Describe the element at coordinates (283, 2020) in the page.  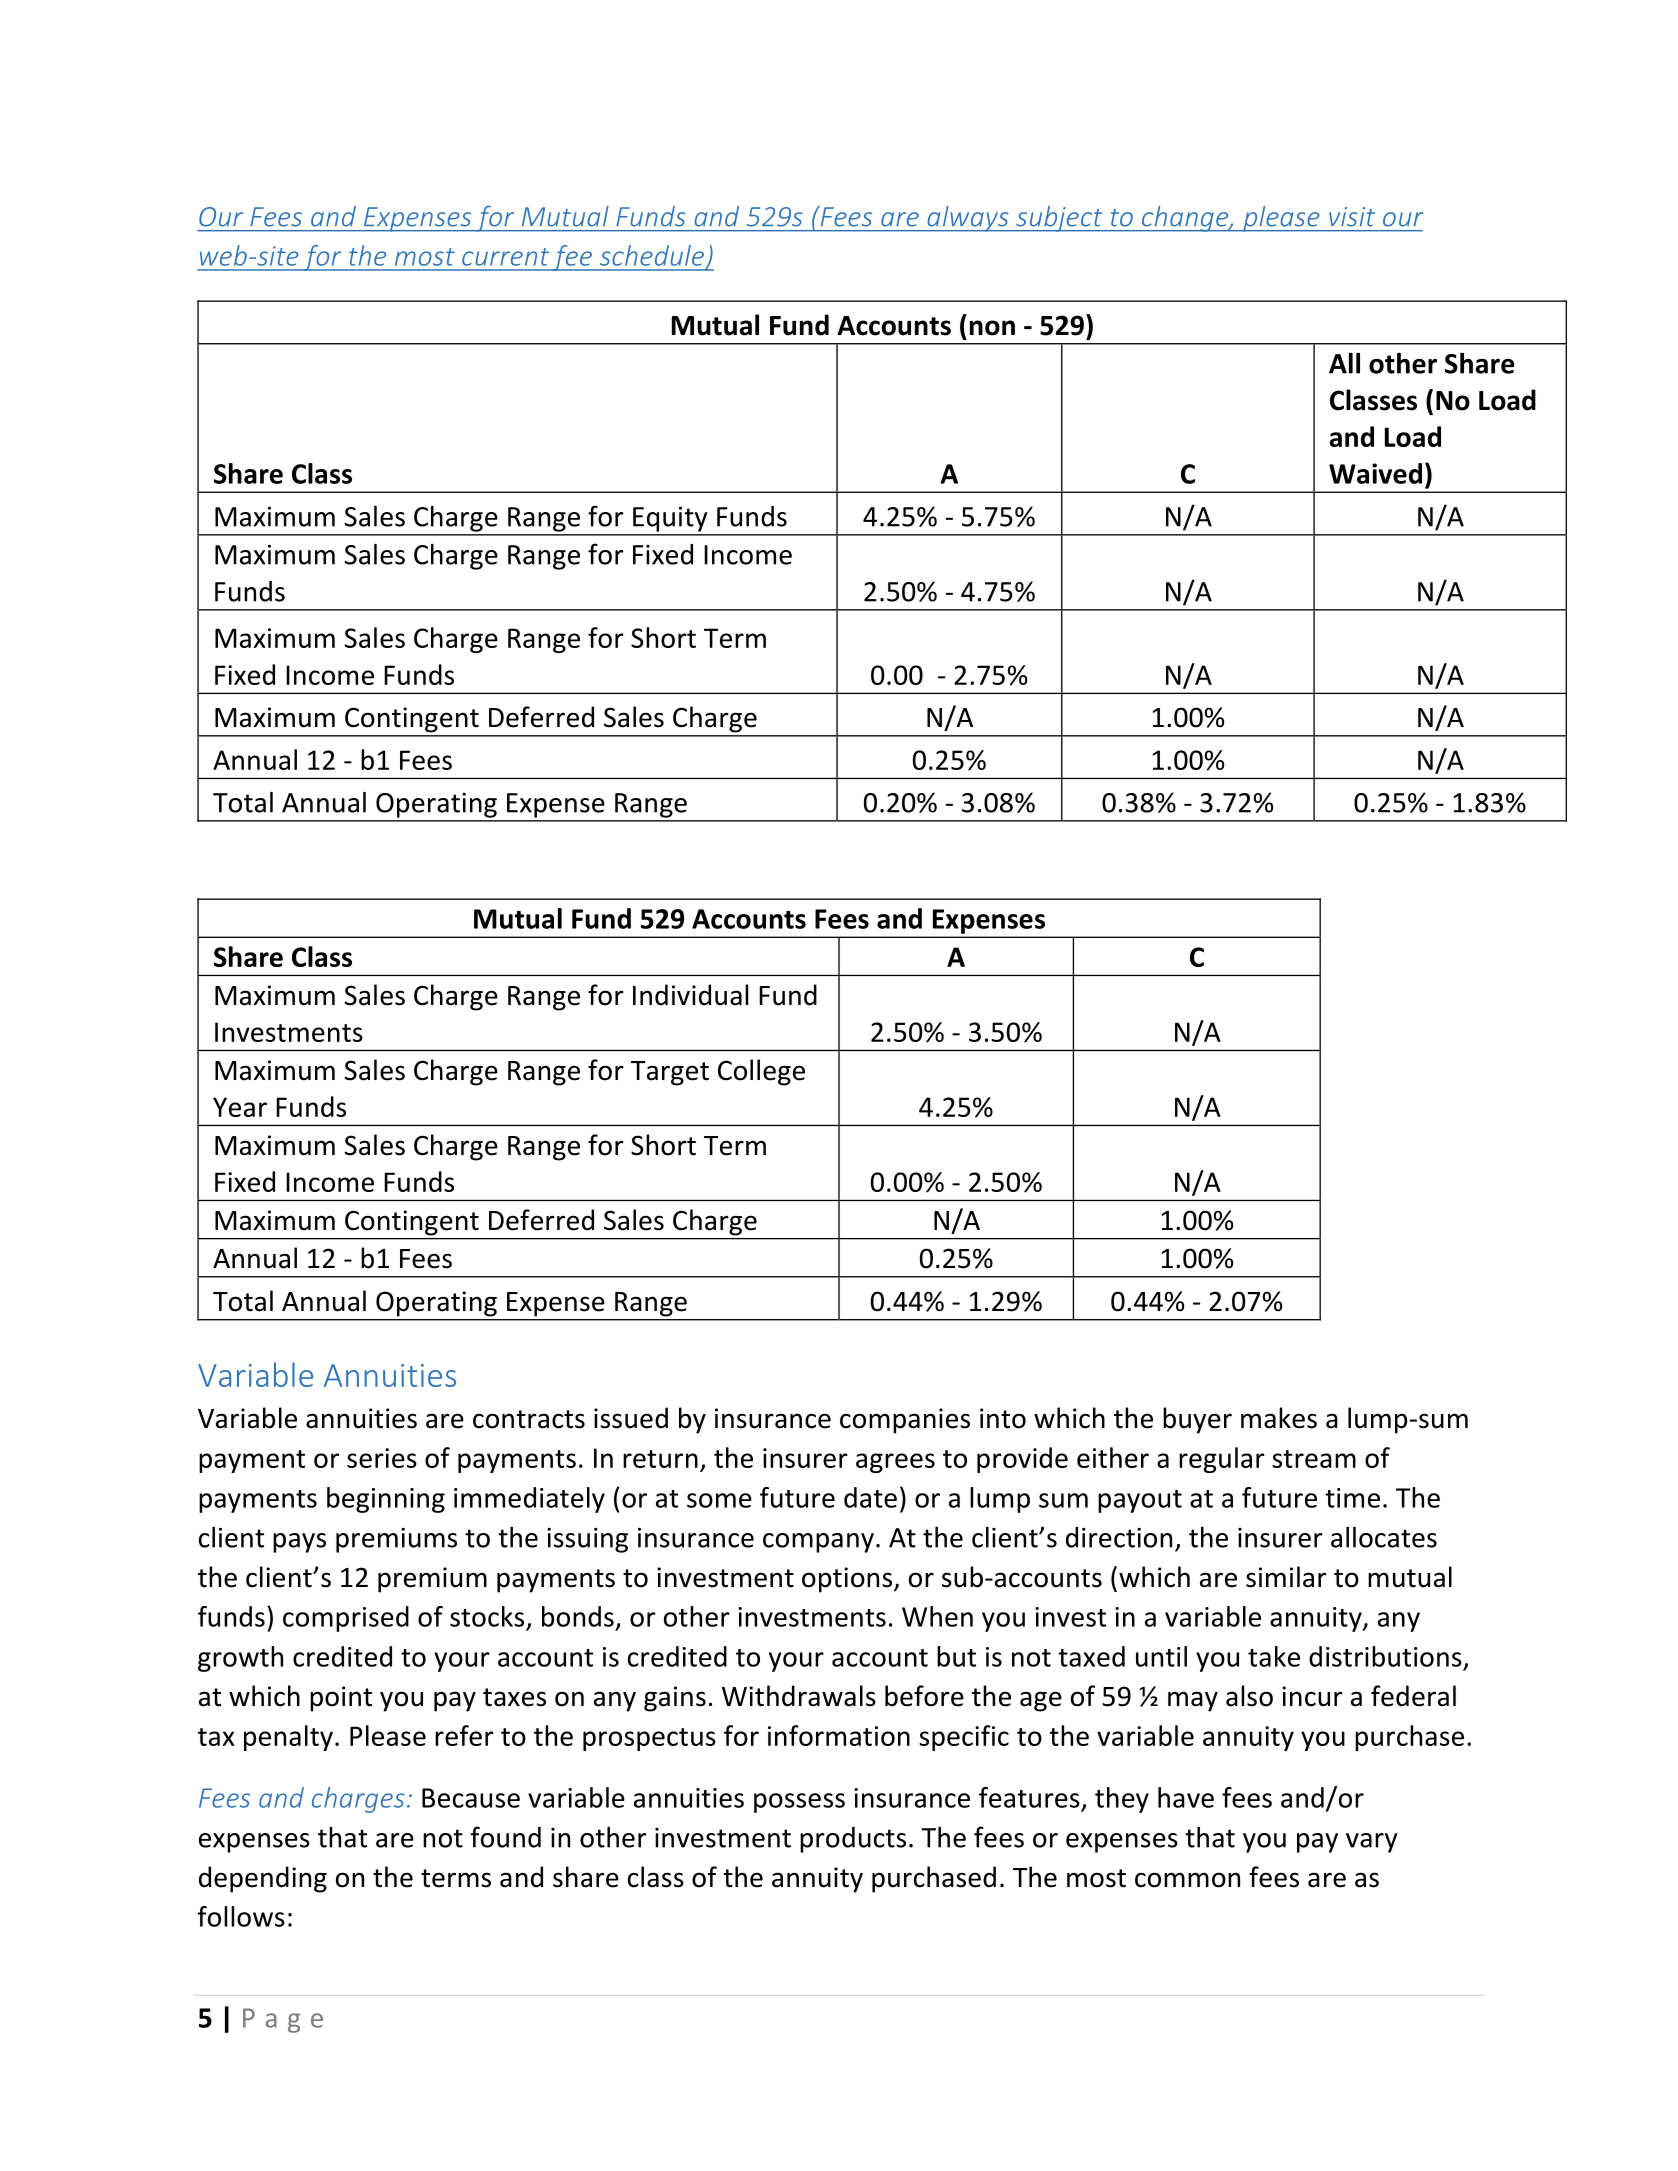
I see `Page` at that location.
